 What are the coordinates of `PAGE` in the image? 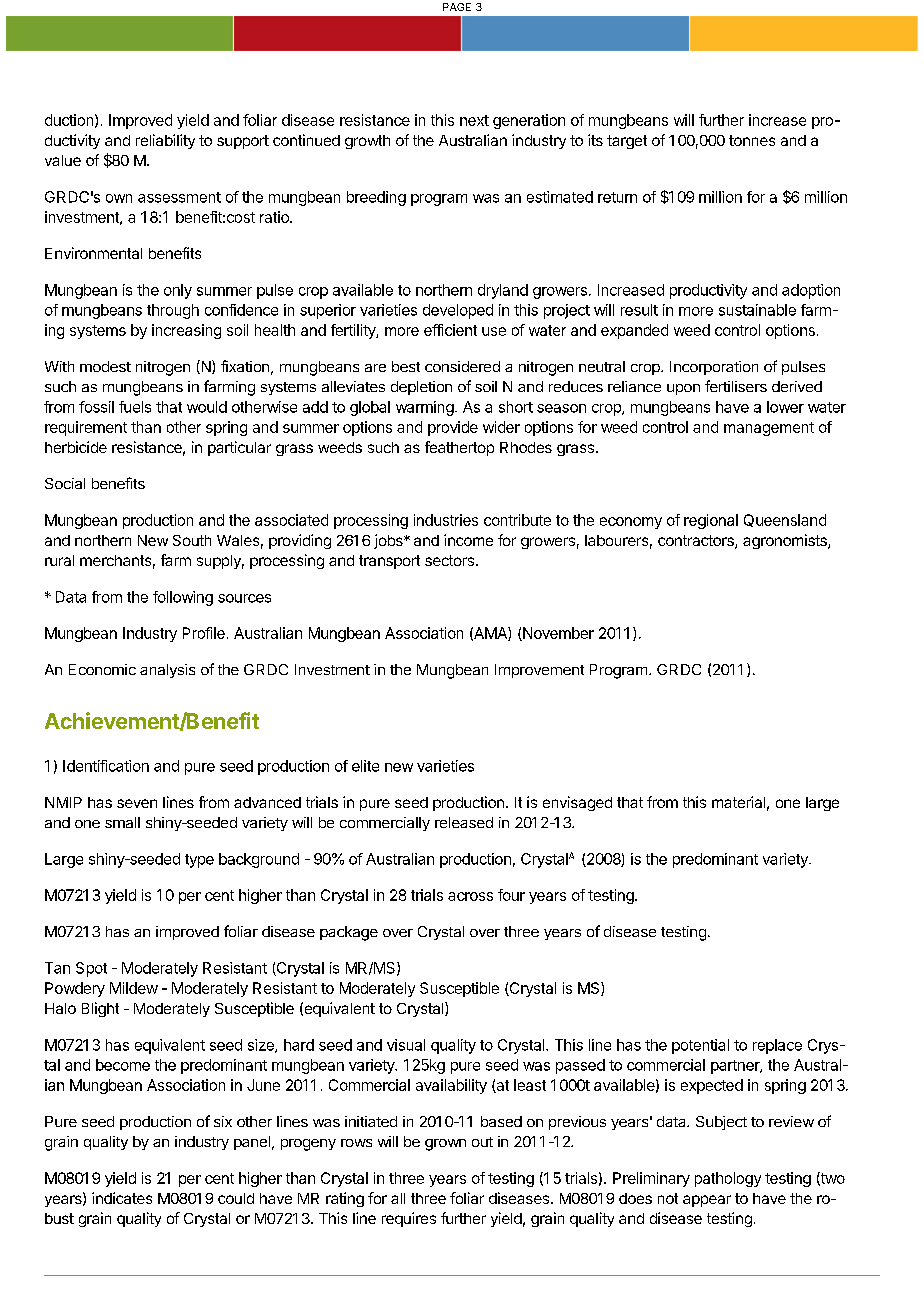 It's located at (457, 7).
